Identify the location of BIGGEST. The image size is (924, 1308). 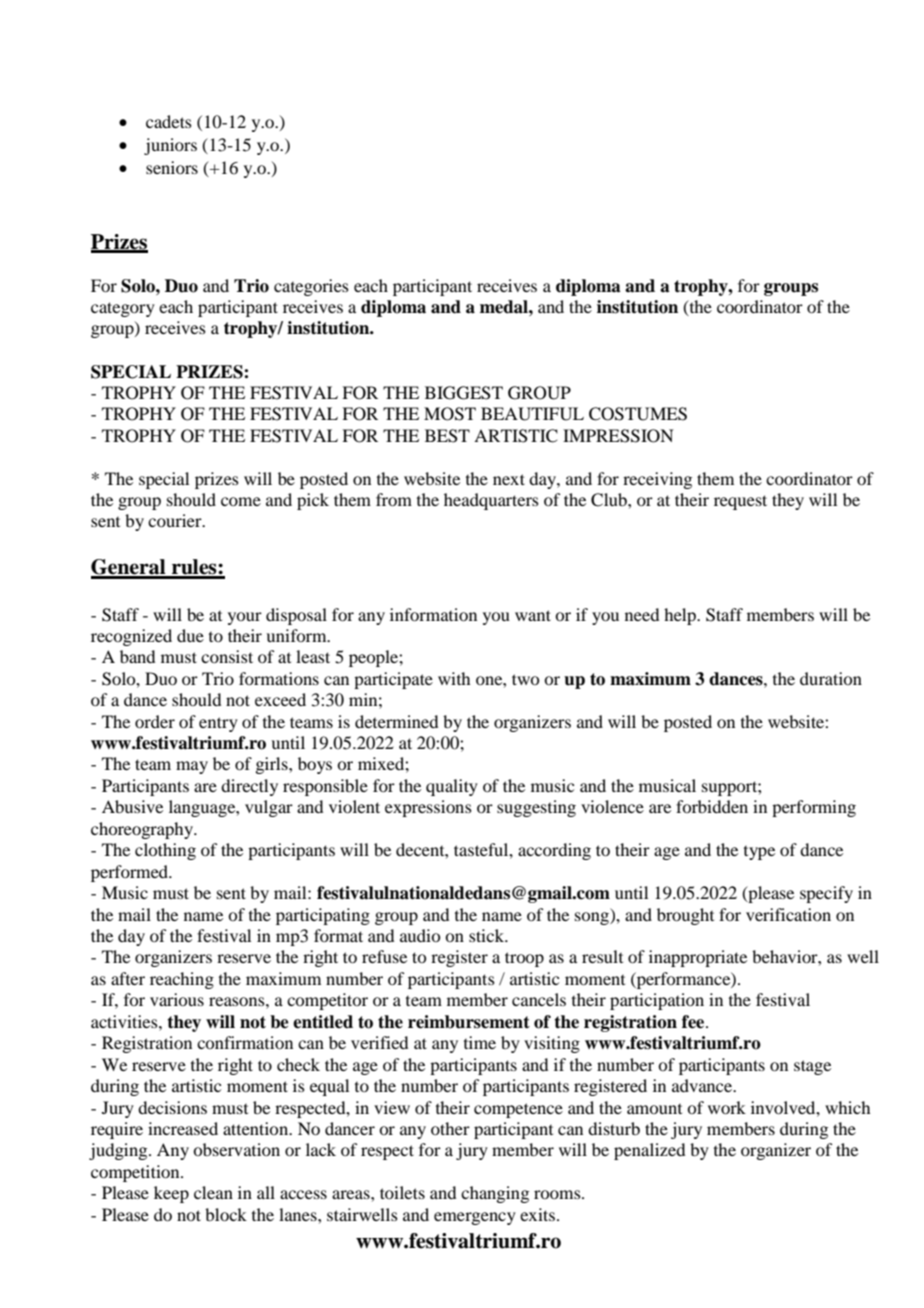
(464, 393).
